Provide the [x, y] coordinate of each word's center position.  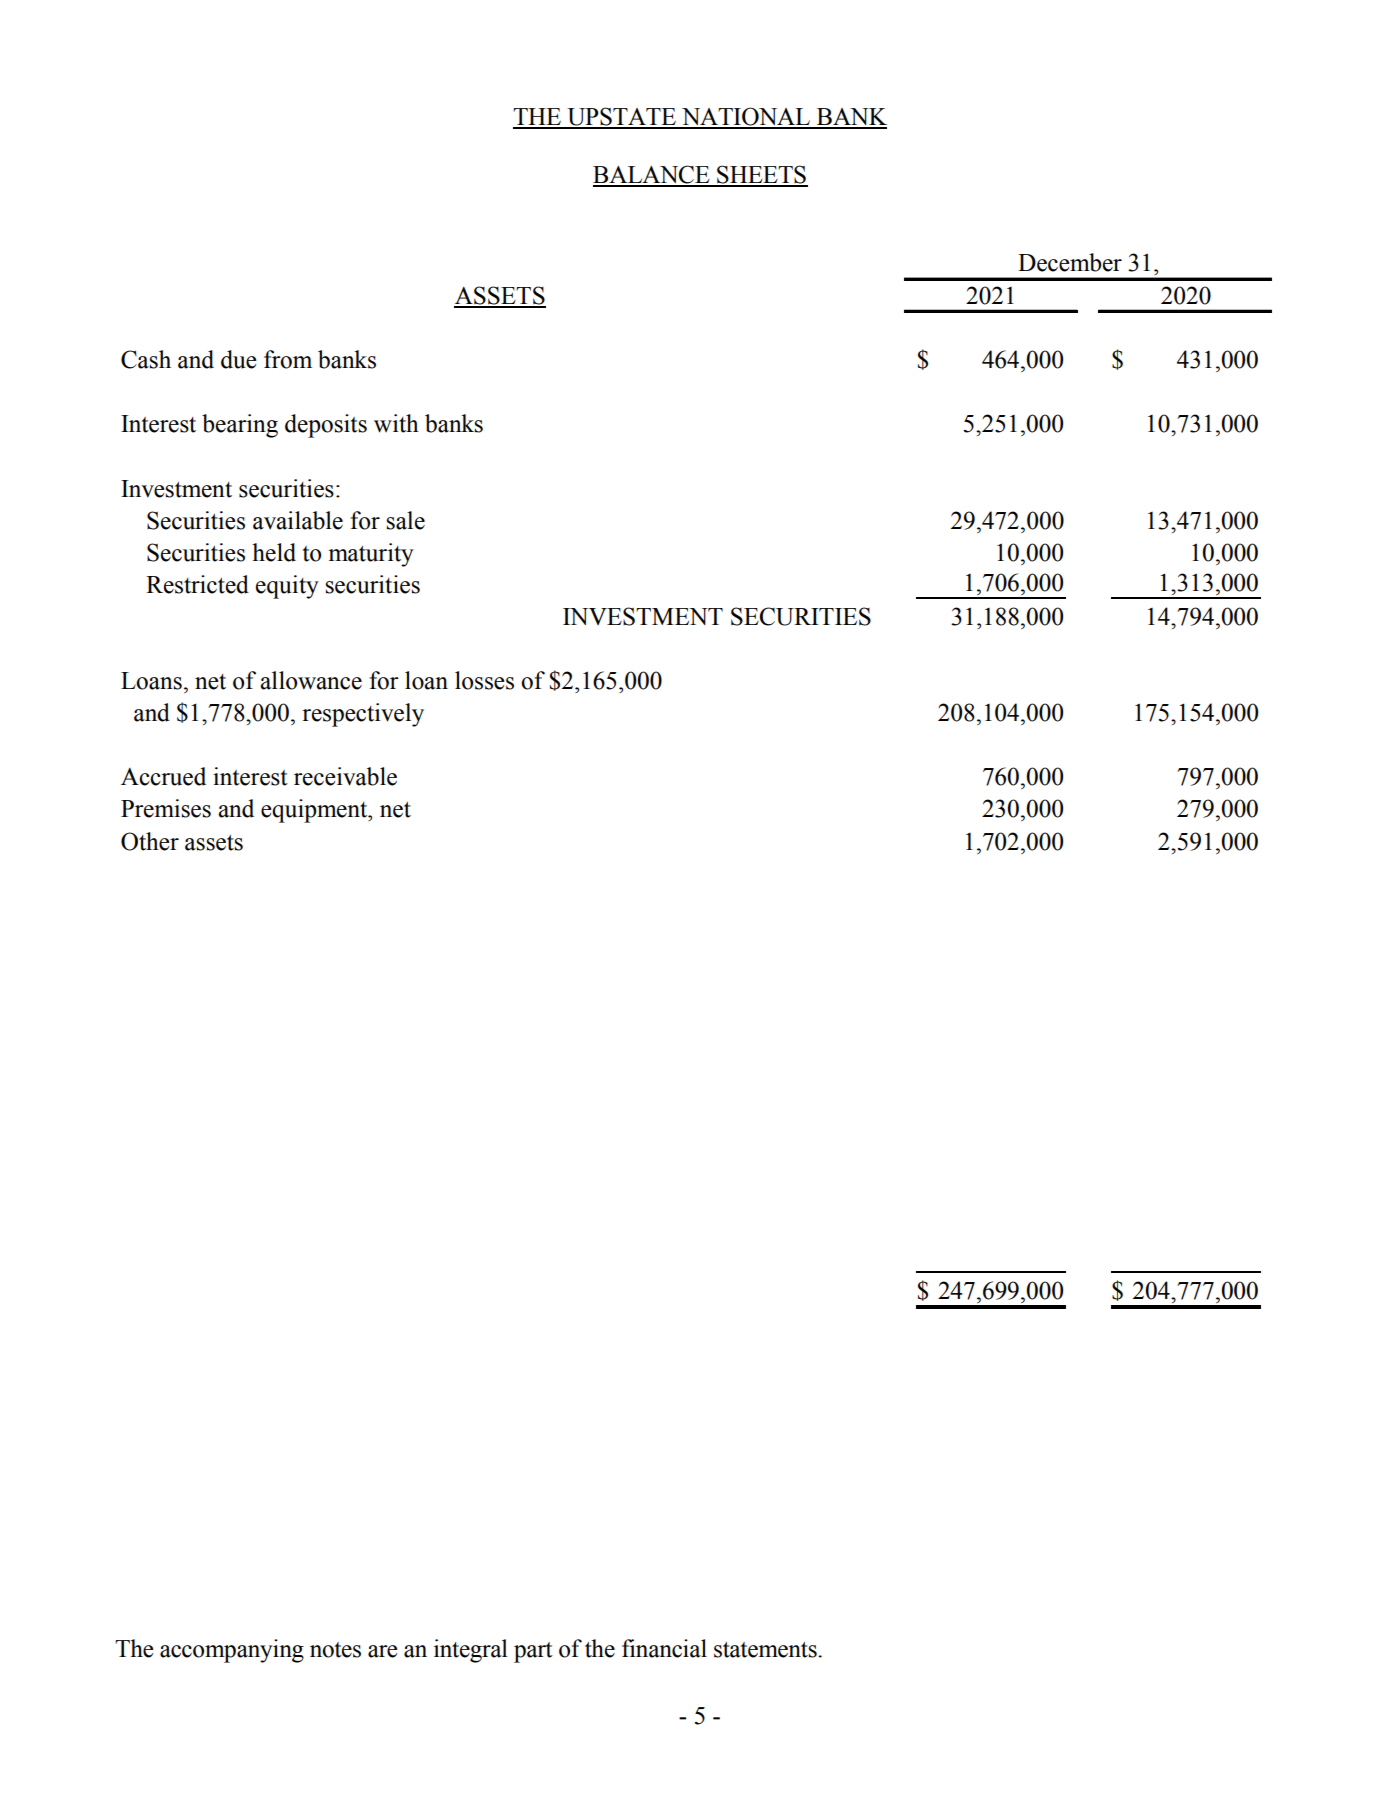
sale [405, 520]
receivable [345, 776]
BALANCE [652, 175]
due [239, 359]
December [1070, 262]
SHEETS [761, 175]
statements [766, 1650]
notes [335, 1650]
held [274, 552]
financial [664, 1648]
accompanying [232, 1651]
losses [484, 680]
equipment [315, 811]
